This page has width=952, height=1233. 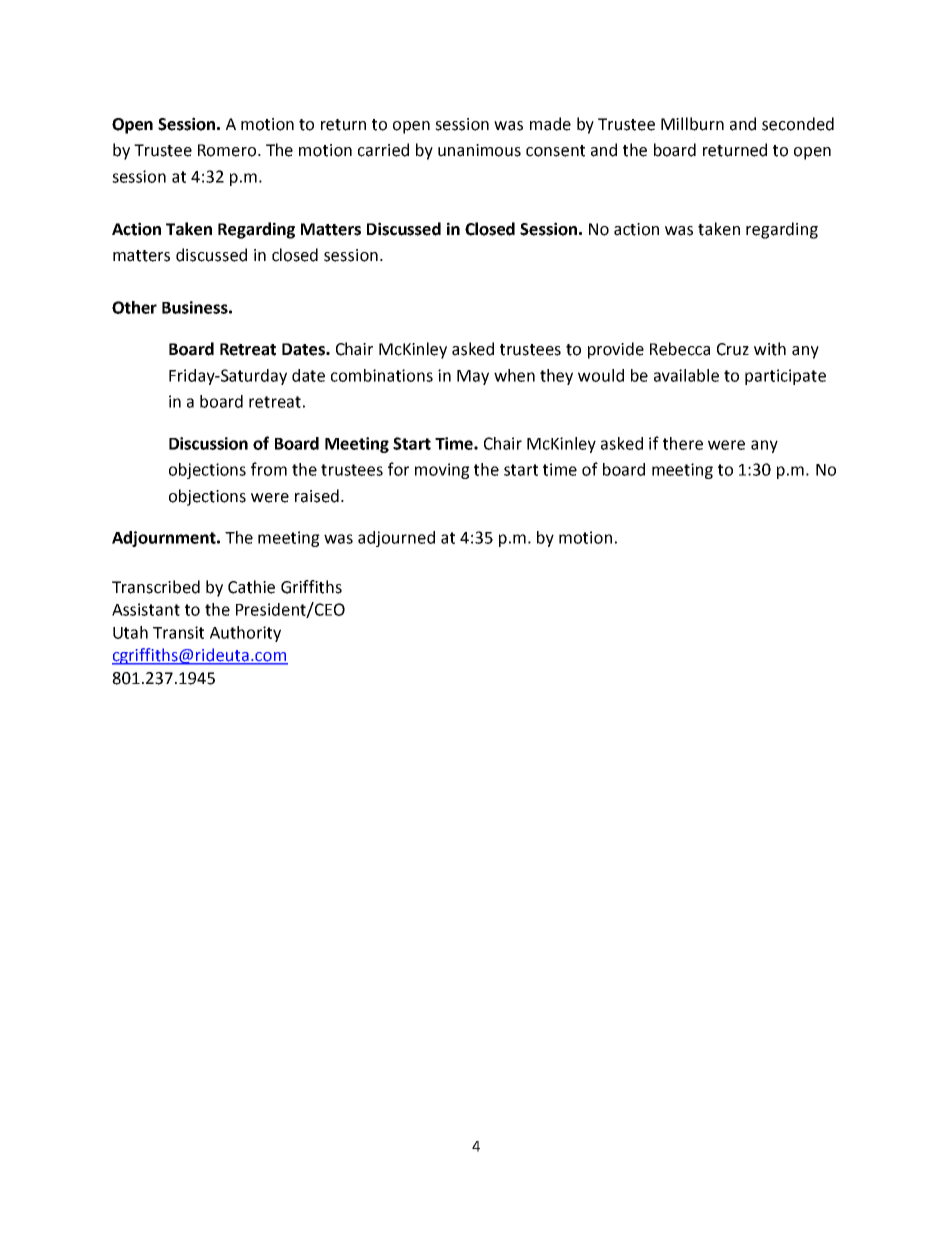 I want to click on Cruz, so click(x=733, y=349).
